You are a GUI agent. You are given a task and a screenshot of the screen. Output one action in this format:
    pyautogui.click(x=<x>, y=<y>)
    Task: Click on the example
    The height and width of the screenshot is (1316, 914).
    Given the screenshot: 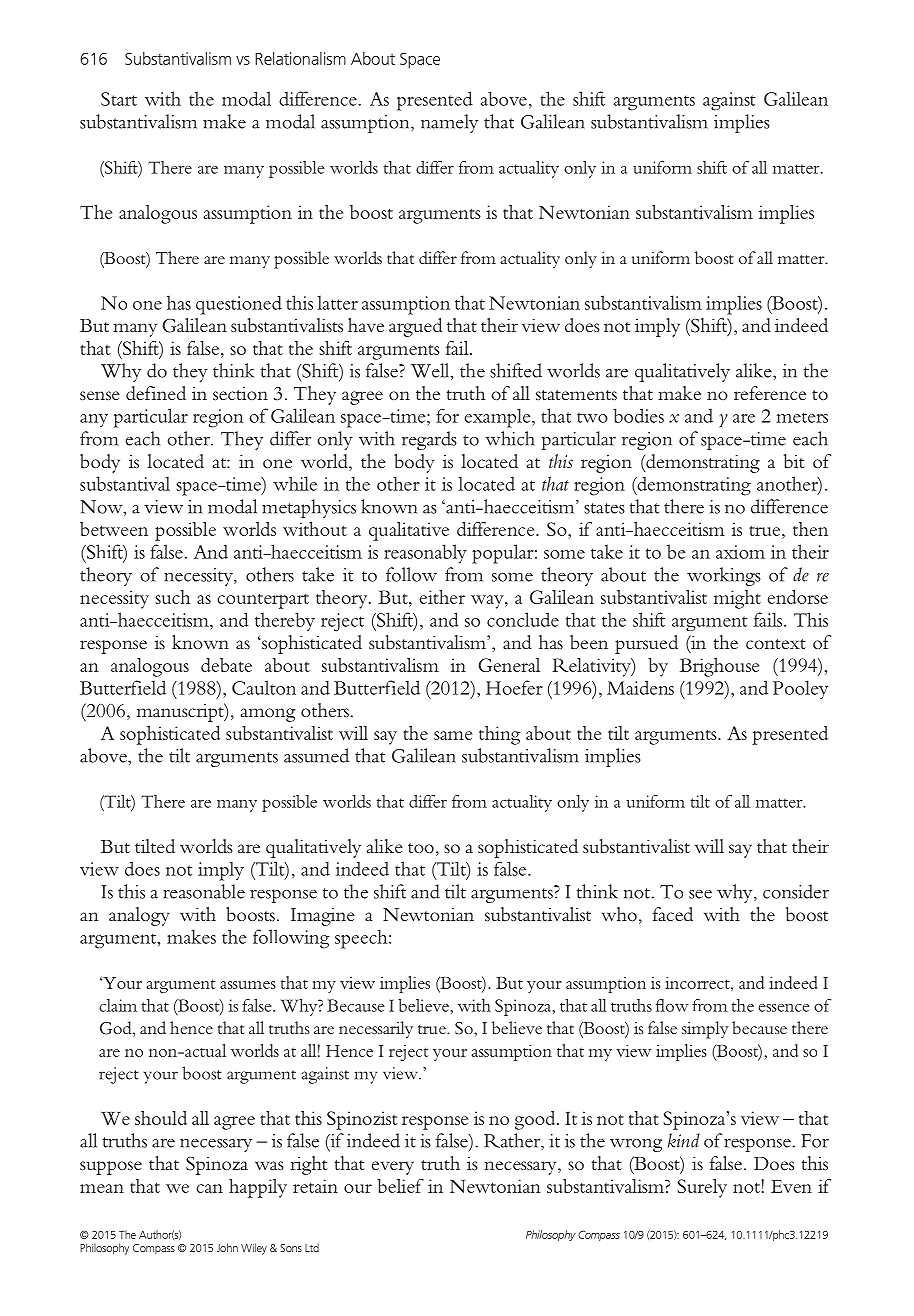 What is the action you would take?
    pyautogui.click(x=499, y=418)
